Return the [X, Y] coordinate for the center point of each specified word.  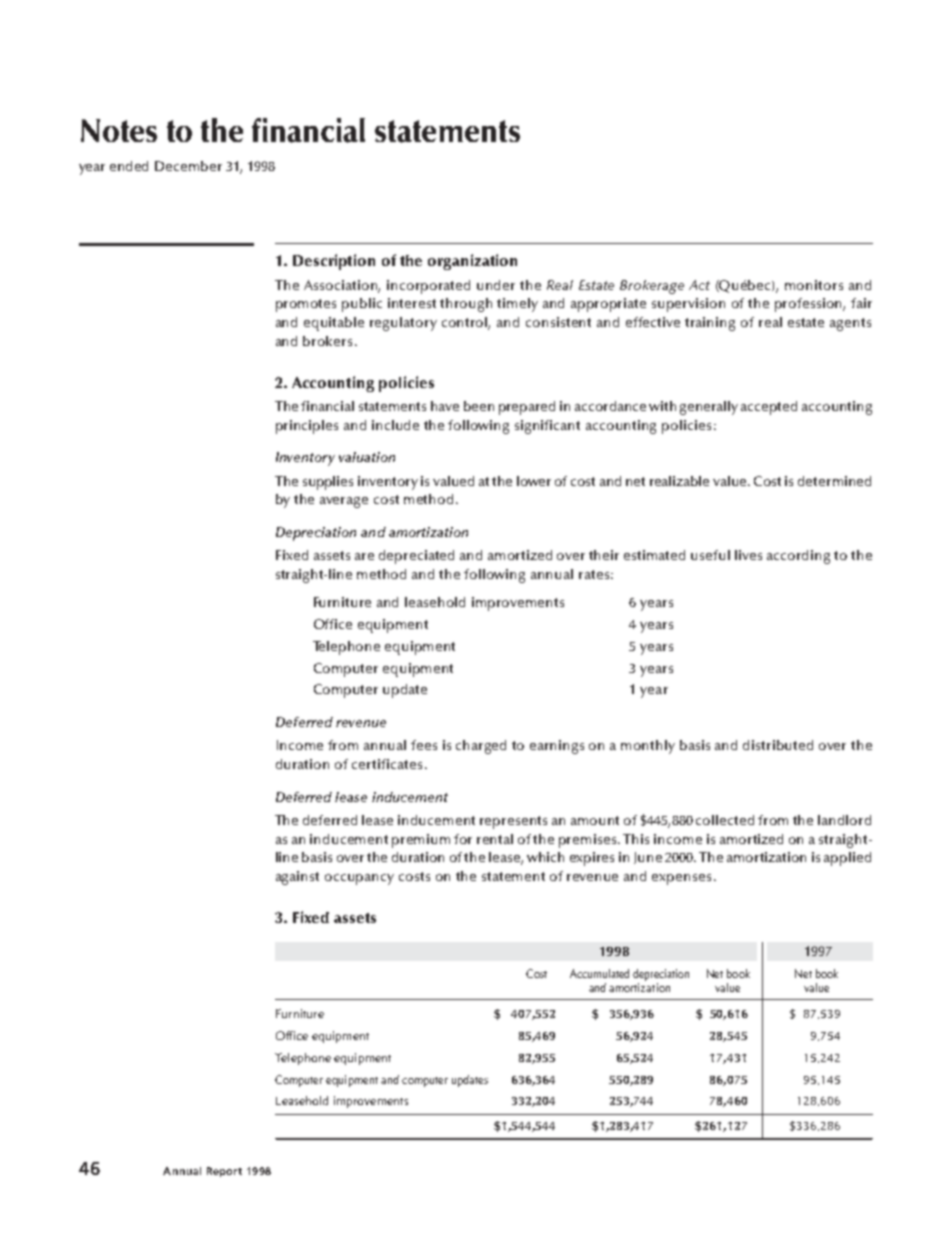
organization [472, 262]
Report [224, 1172]
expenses [681, 879]
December [188, 166]
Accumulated [599, 973]
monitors [814, 285]
